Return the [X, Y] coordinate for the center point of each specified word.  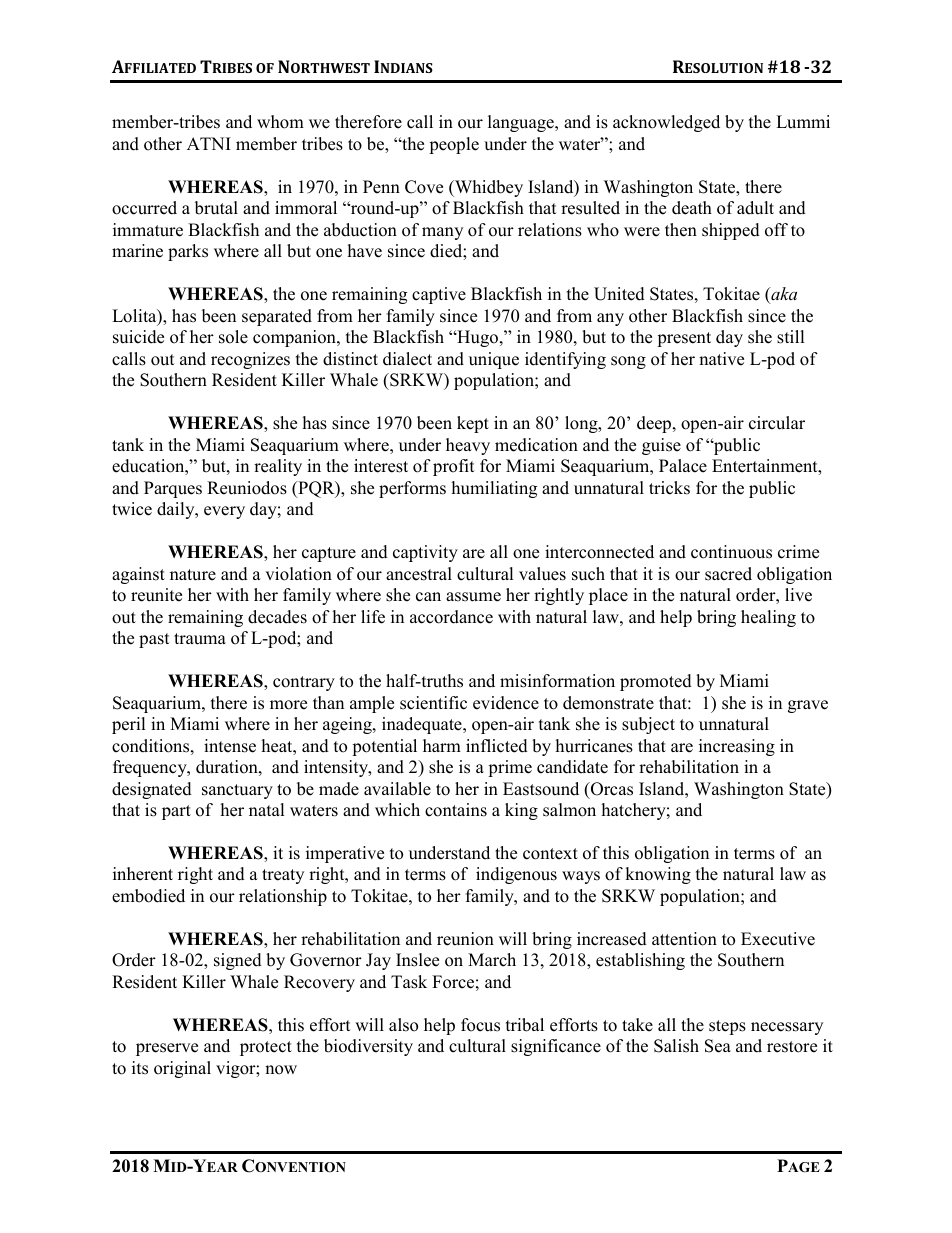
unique [494, 360]
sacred [728, 574]
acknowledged [666, 123]
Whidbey [488, 188]
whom [280, 122]
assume [473, 597]
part [176, 812]
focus [480, 1025]
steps [727, 1027]
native [721, 359]
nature [193, 575]
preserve [167, 1049]
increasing [737, 747]
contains [456, 810]
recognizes [250, 360]
